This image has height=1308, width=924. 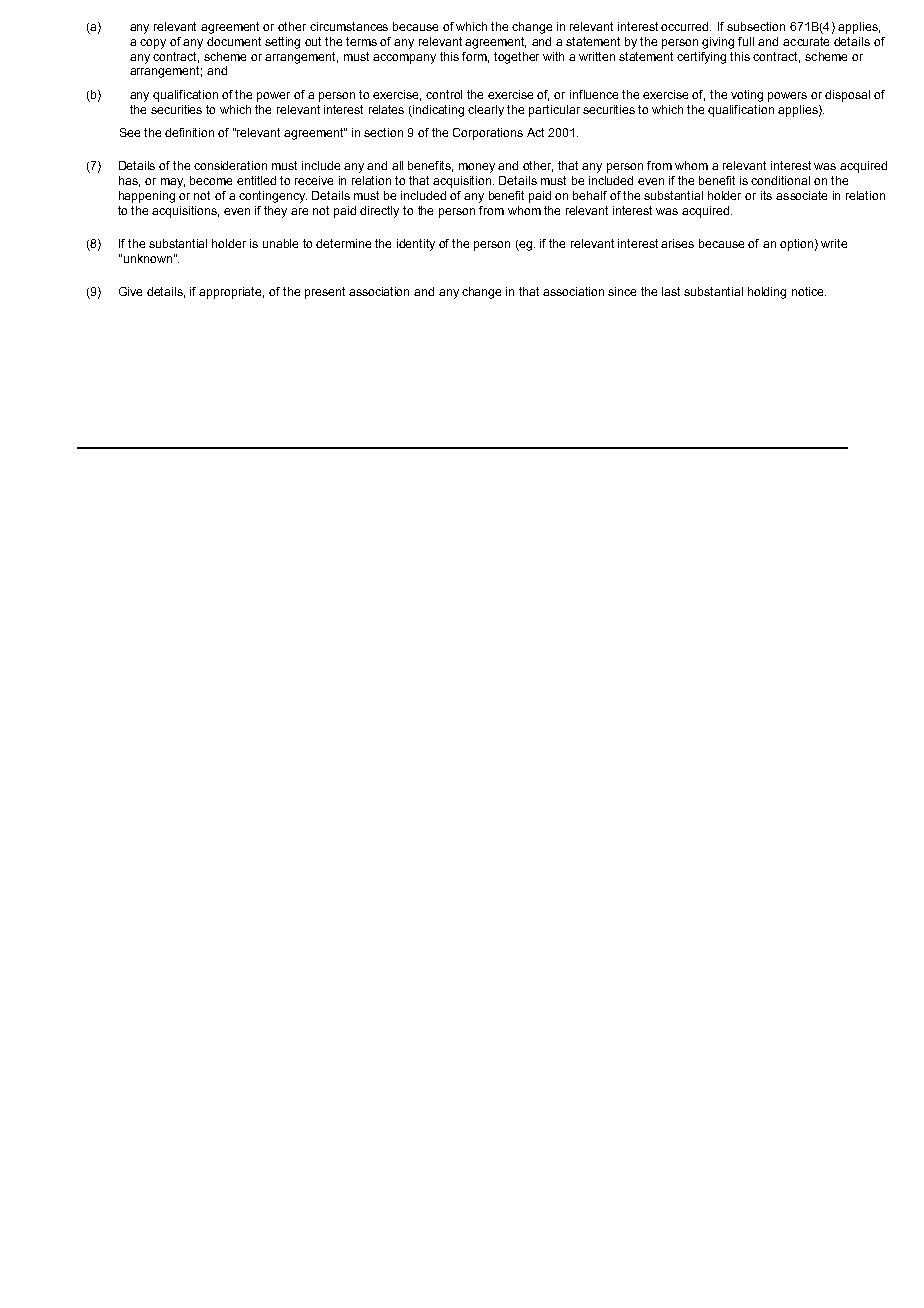 I want to click on conditional, so click(x=780, y=180).
